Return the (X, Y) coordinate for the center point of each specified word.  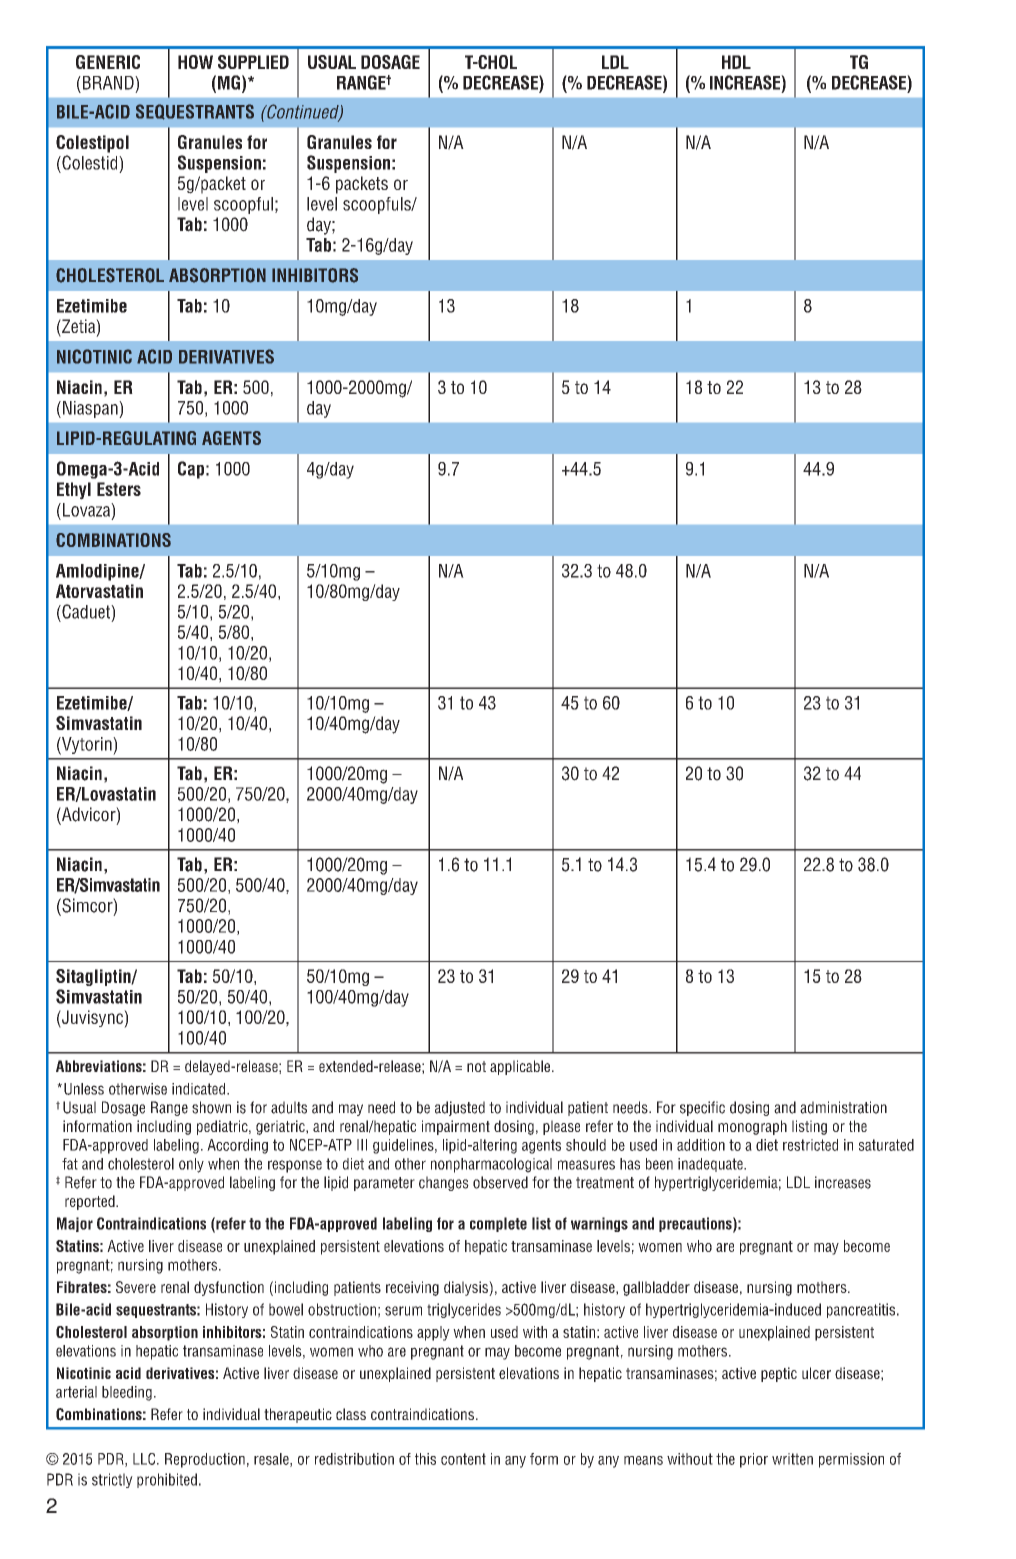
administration (843, 1107)
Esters (119, 489)
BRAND (109, 83)
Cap (191, 470)
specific (702, 1108)
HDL (736, 62)
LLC (145, 1459)
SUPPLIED (253, 62)
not (476, 1066)
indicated (198, 1089)
